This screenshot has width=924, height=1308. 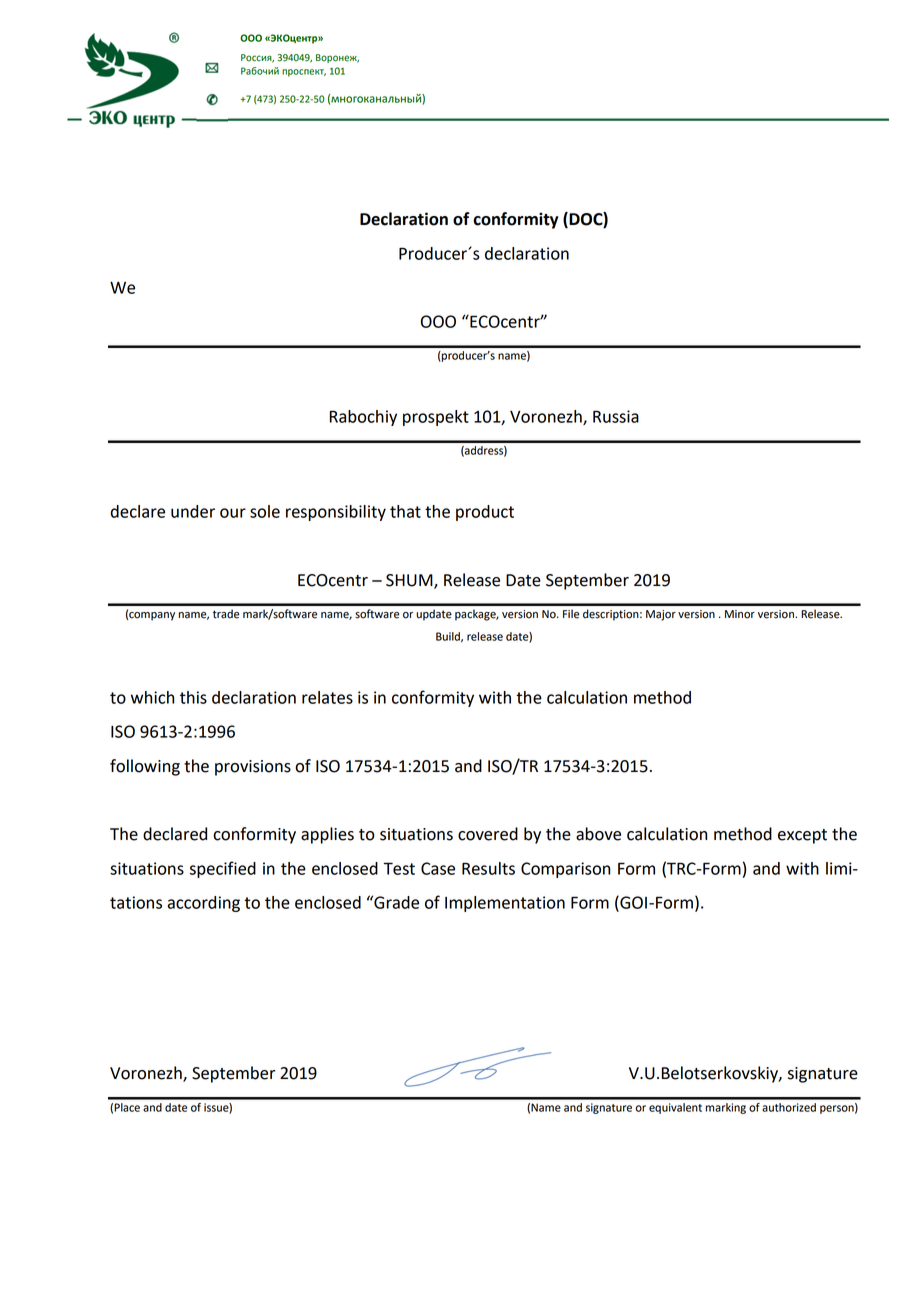 I want to click on SHUM, so click(x=410, y=581).
